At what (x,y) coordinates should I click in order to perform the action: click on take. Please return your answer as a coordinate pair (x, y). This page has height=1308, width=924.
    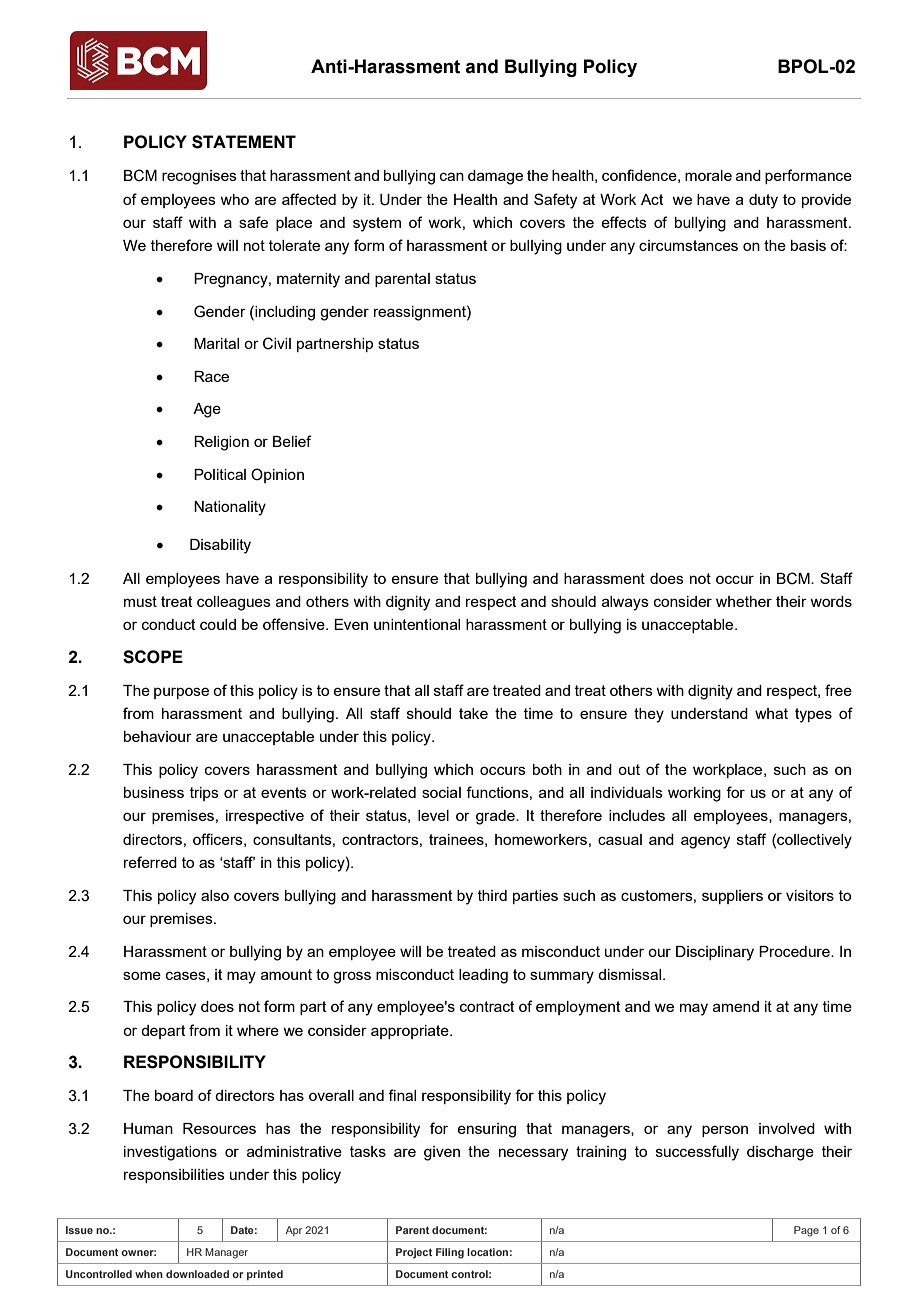
    Looking at the image, I should click on (473, 713).
